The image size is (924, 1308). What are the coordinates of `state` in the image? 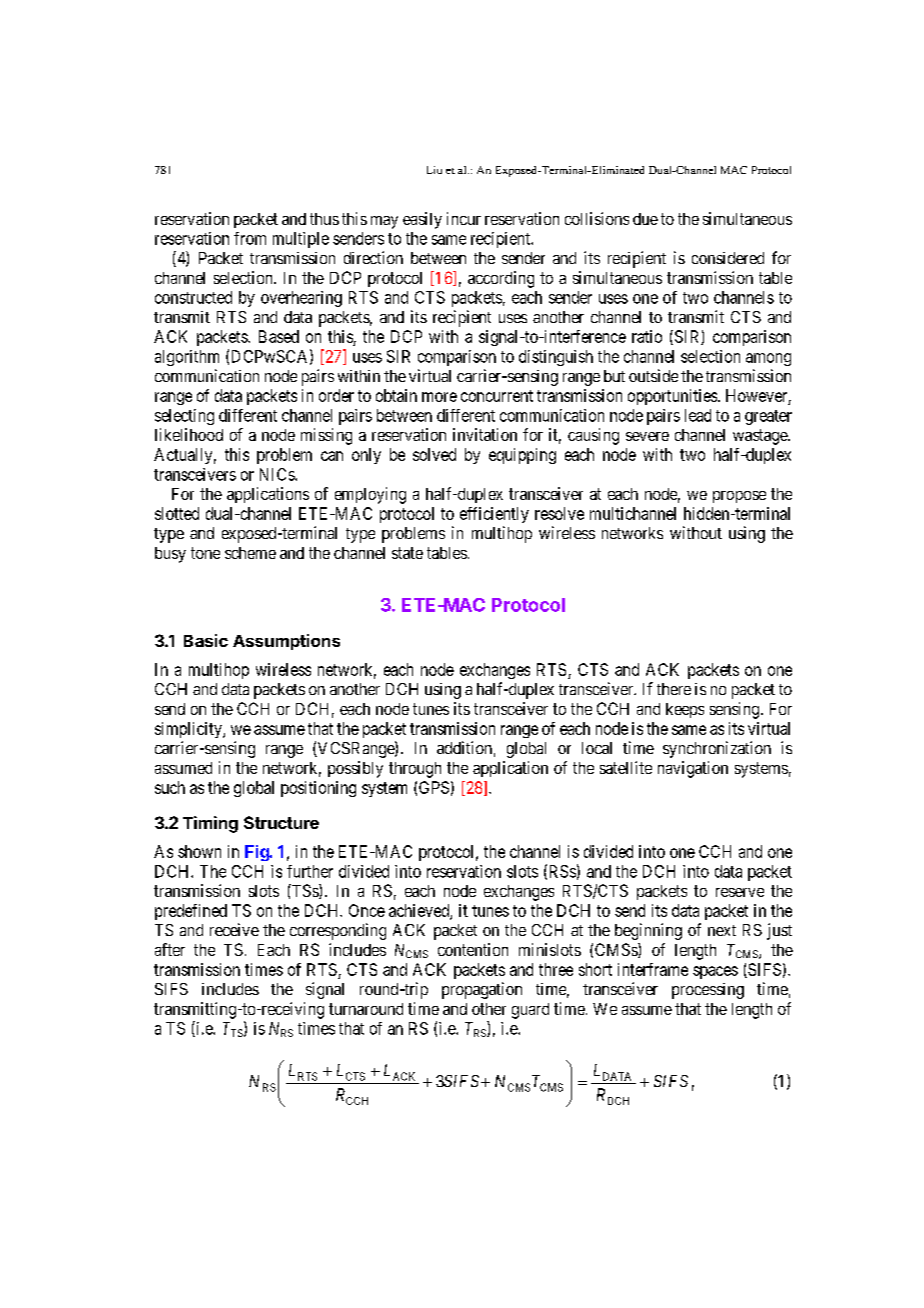 It's located at (407, 553).
